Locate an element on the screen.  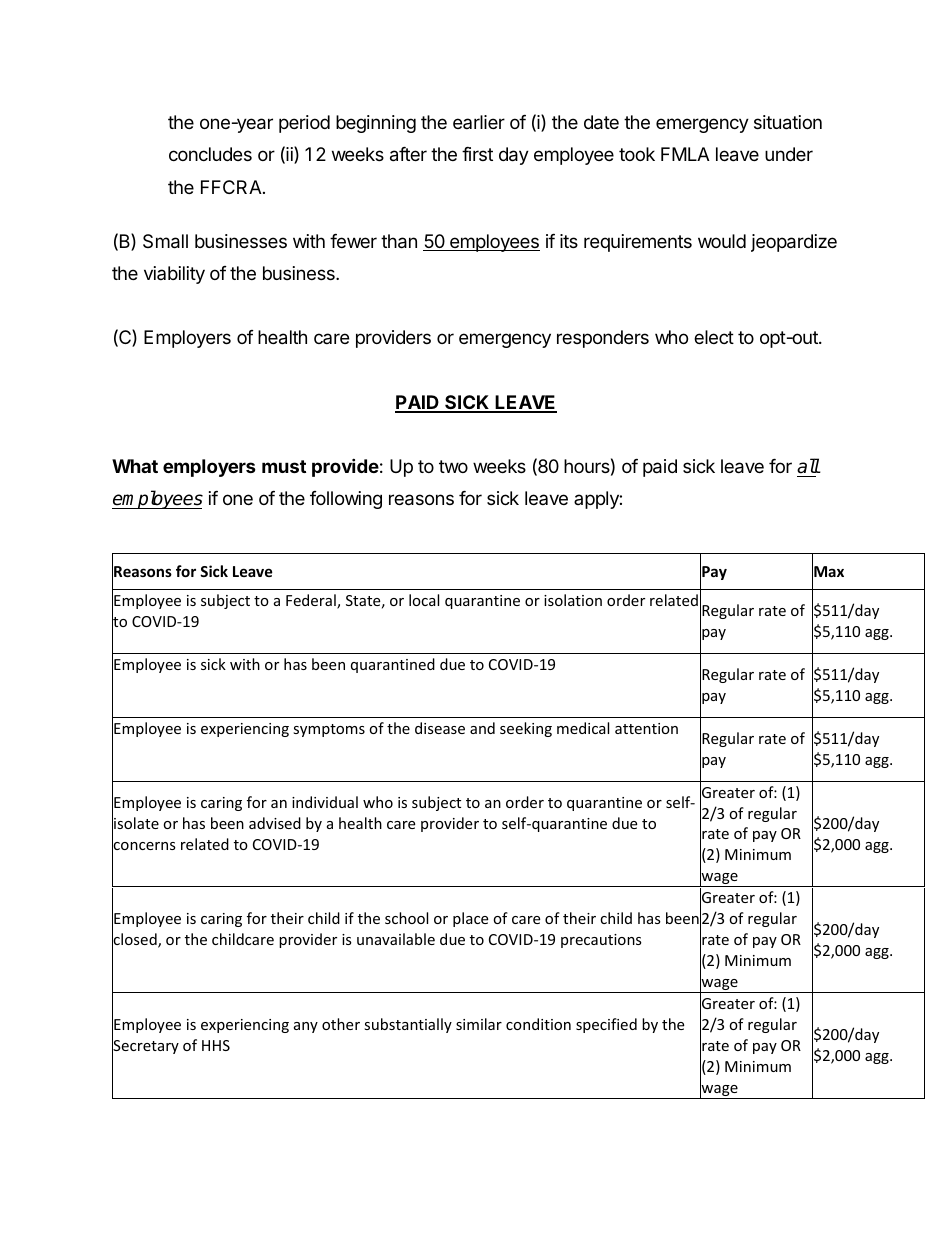
first is located at coordinates (477, 154).
